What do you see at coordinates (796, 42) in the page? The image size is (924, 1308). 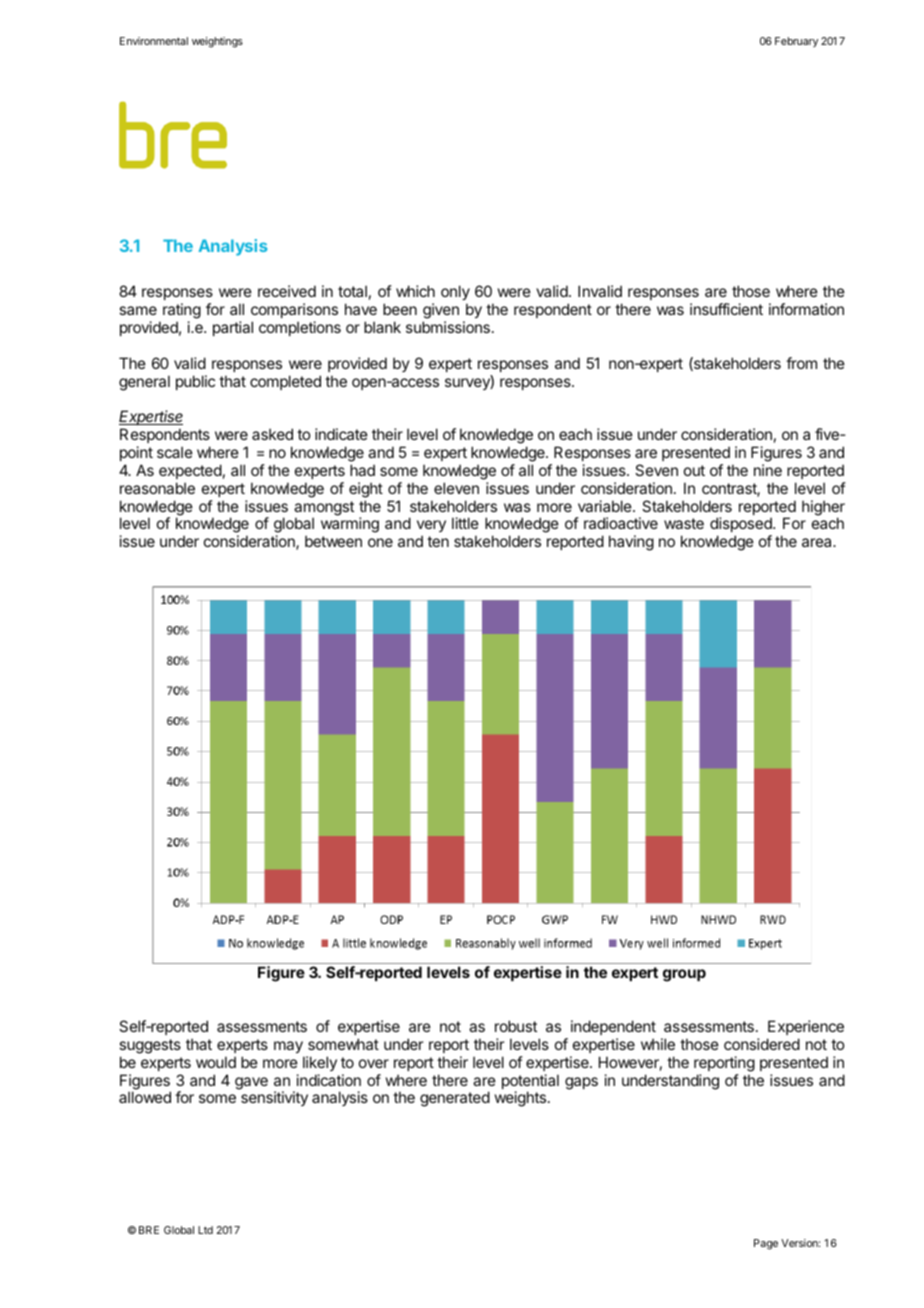 I see `February` at bounding box center [796, 42].
